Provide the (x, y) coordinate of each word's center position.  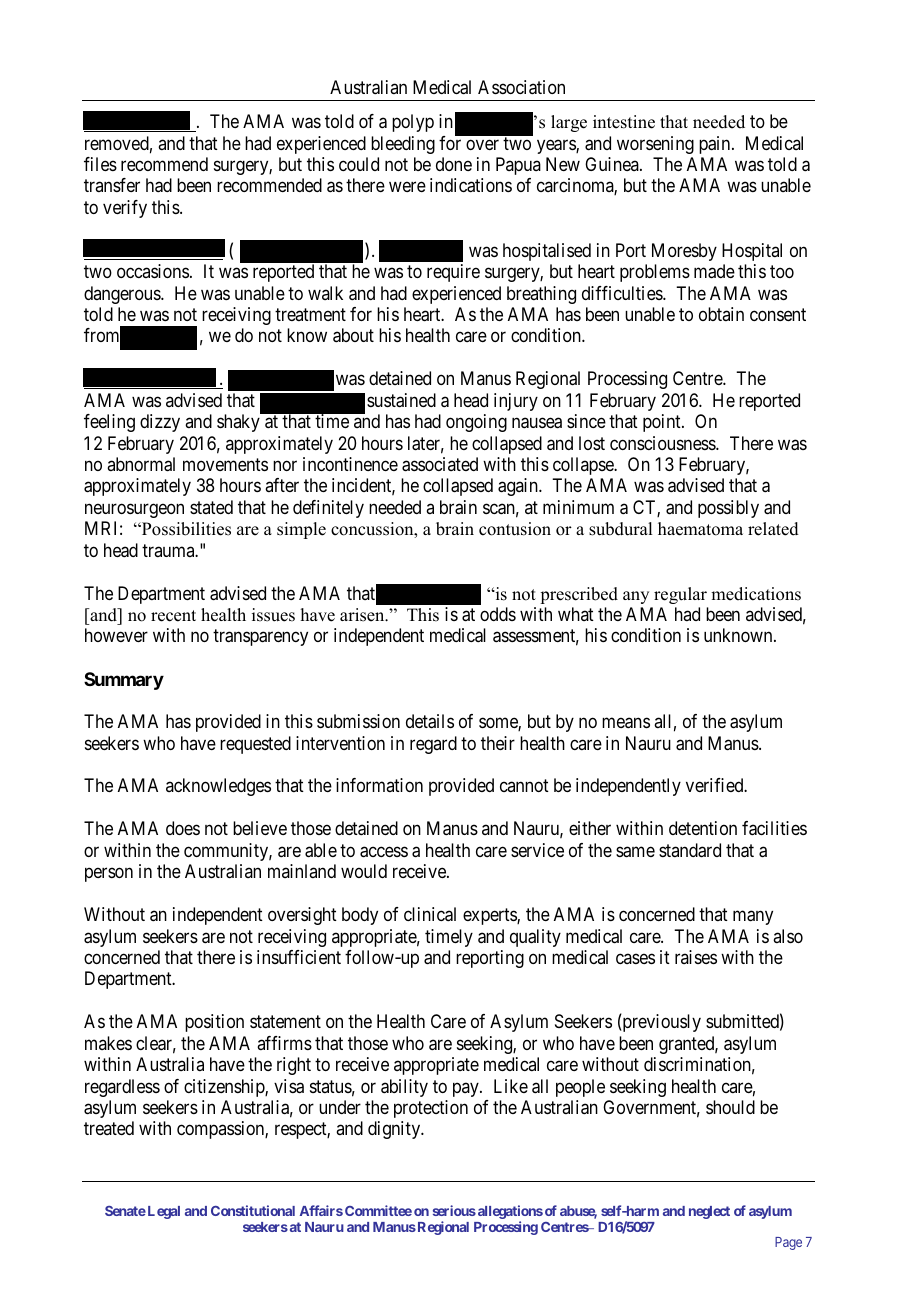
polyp (413, 123)
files (100, 164)
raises (696, 957)
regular (680, 595)
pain (716, 145)
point (663, 423)
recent (173, 616)
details (430, 721)
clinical (430, 914)
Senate (125, 1211)
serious (454, 1210)
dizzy (160, 423)
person (109, 875)
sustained (401, 400)
